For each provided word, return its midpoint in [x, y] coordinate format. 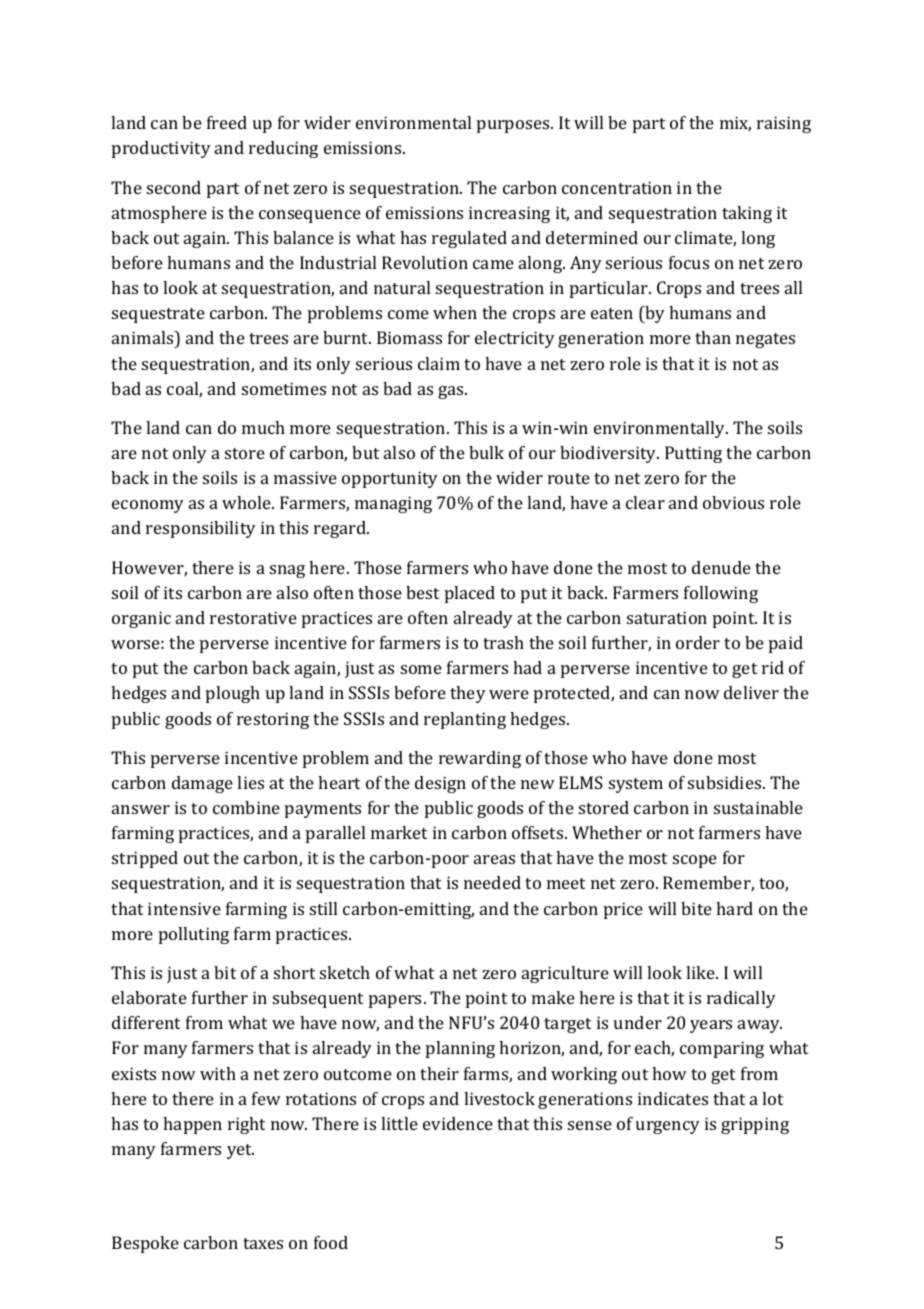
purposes [514, 126]
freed [227, 122]
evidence [458, 1123]
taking [747, 214]
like [701, 972]
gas [452, 392]
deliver [751, 692]
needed [492, 882]
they [468, 694]
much [263, 427]
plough [233, 694]
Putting [693, 454]
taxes [263, 1243]
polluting [194, 935]
